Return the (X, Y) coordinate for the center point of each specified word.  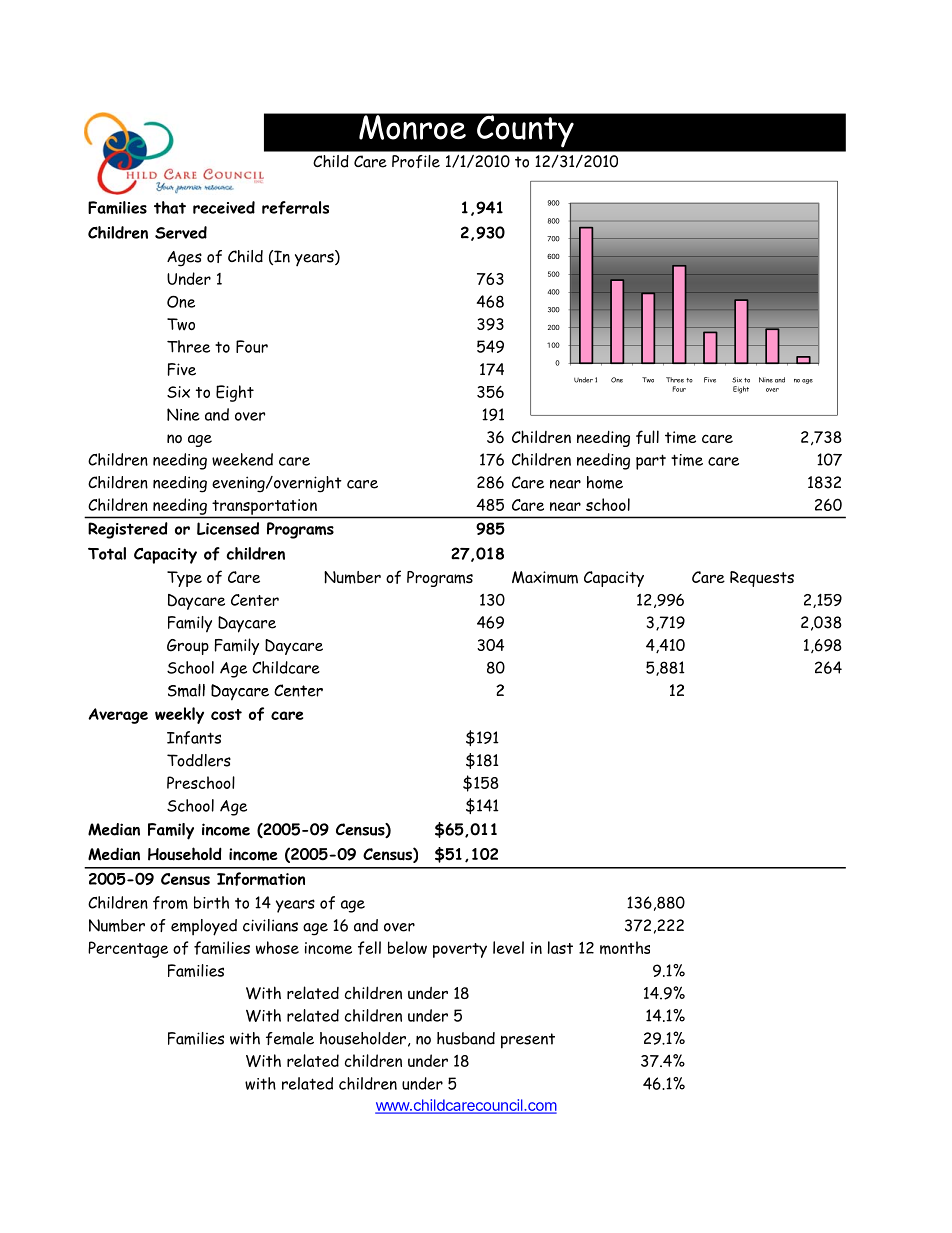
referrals (295, 208)
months (625, 948)
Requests (762, 579)
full (647, 437)
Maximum (545, 577)
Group (188, 647)
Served (181, 232)
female (290, 1038)
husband (466, 1038)
